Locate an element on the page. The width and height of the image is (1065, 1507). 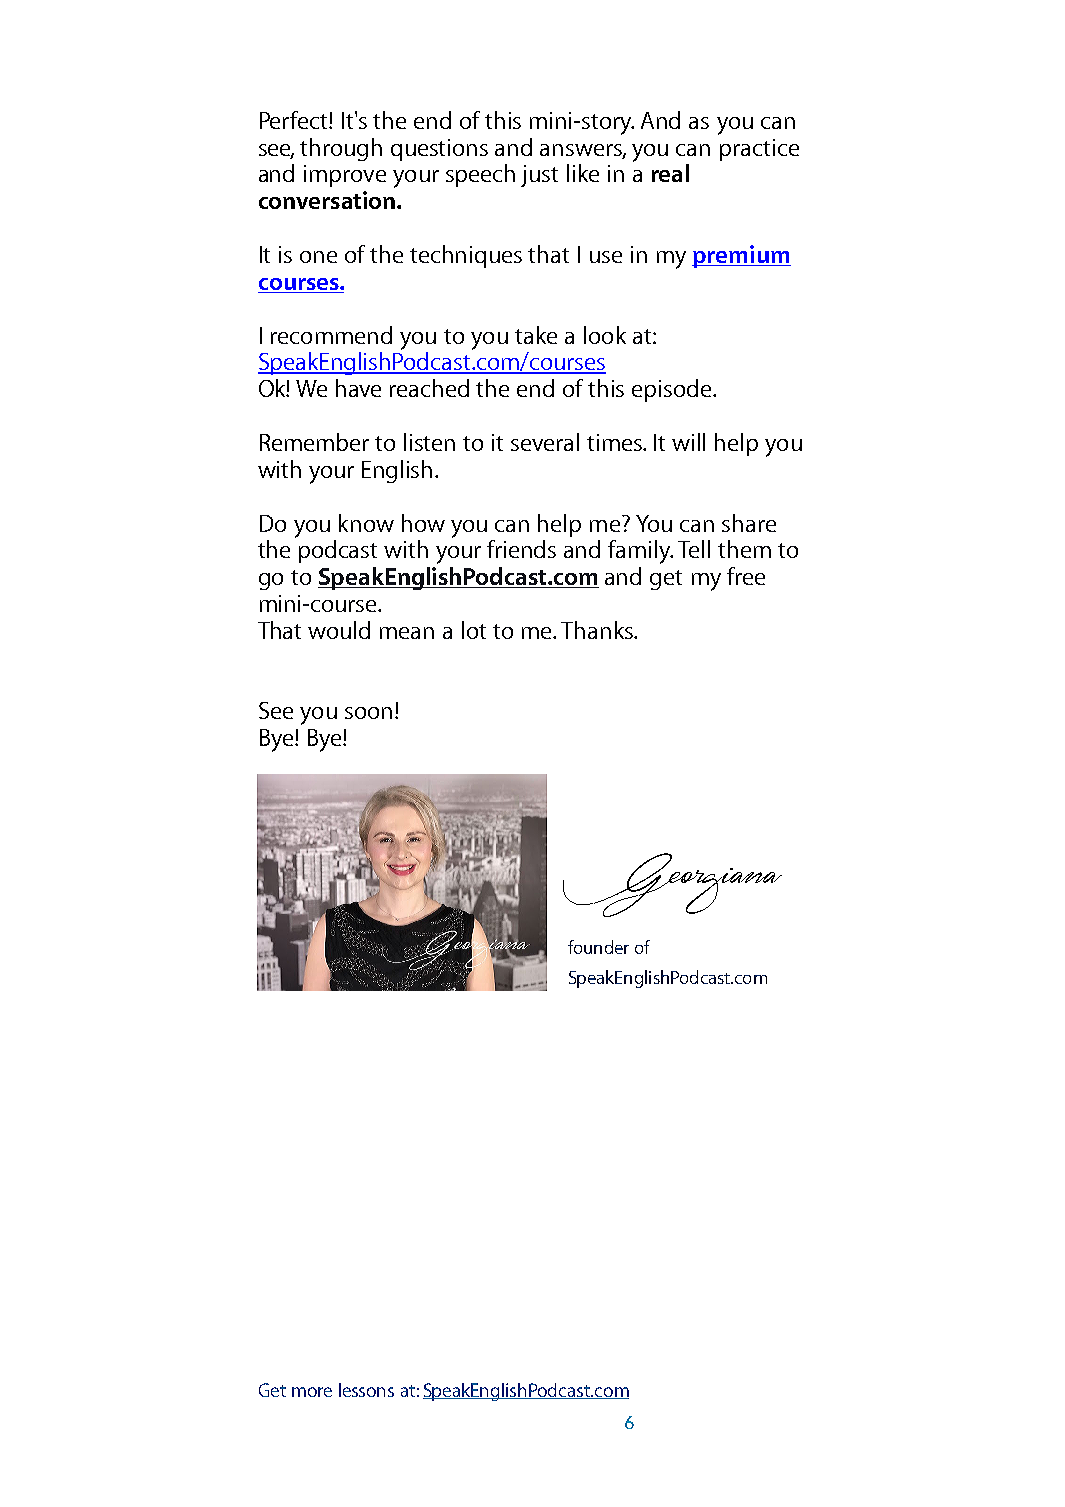
improve is located at coordinates (345, 176).
